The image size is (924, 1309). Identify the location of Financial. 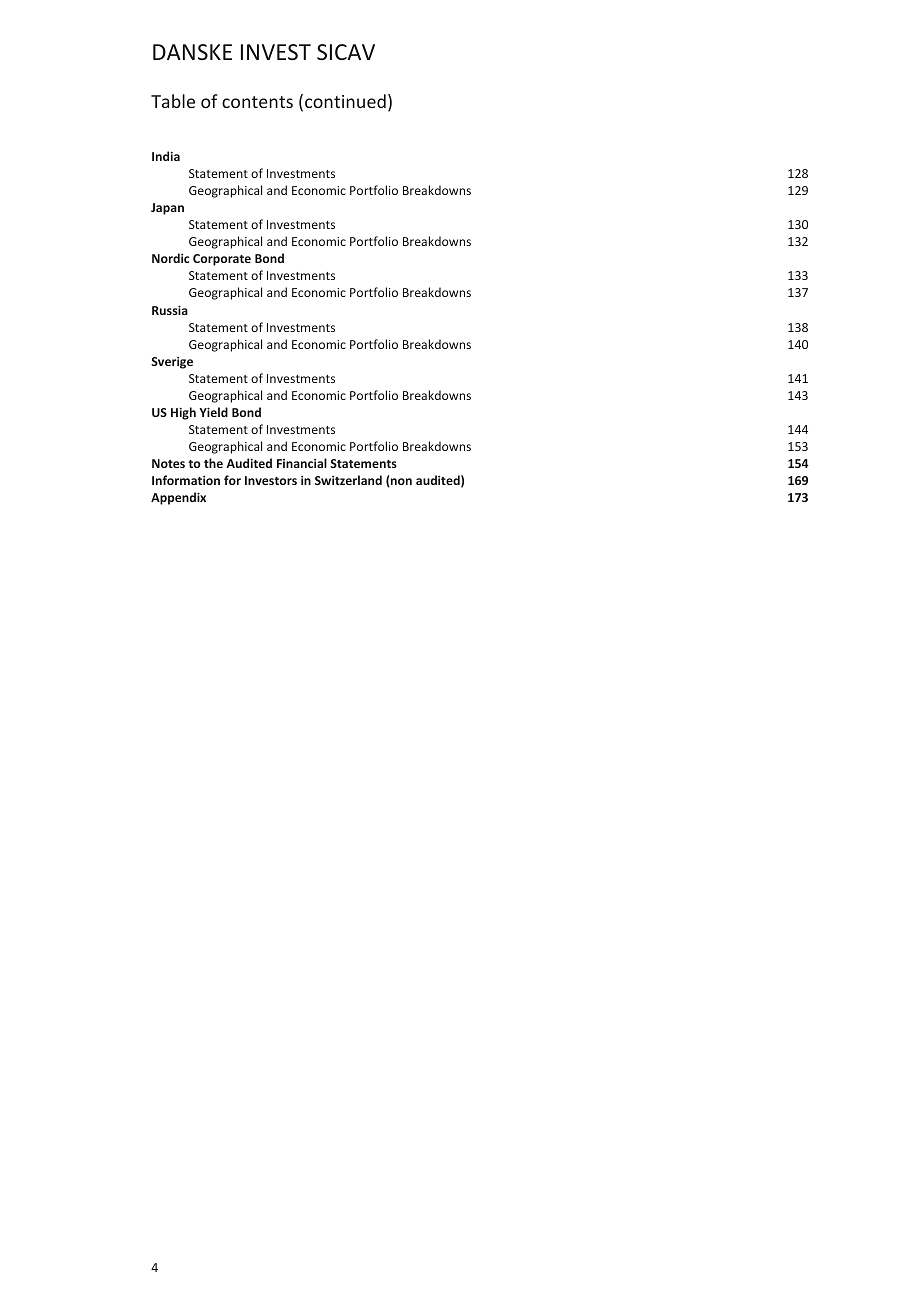
(302, 463).
